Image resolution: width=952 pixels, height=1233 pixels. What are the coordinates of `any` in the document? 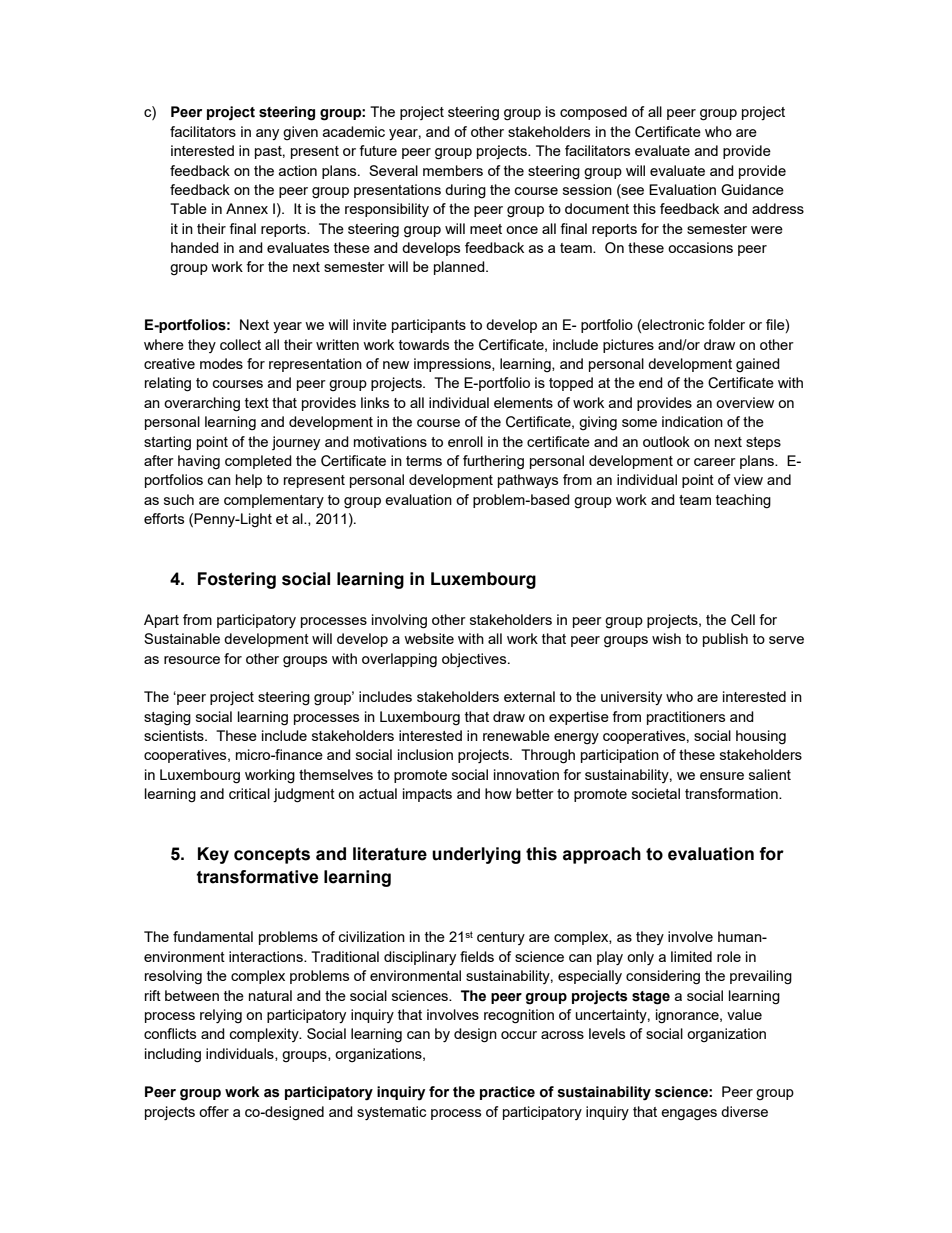 It's located at (267, 134).
